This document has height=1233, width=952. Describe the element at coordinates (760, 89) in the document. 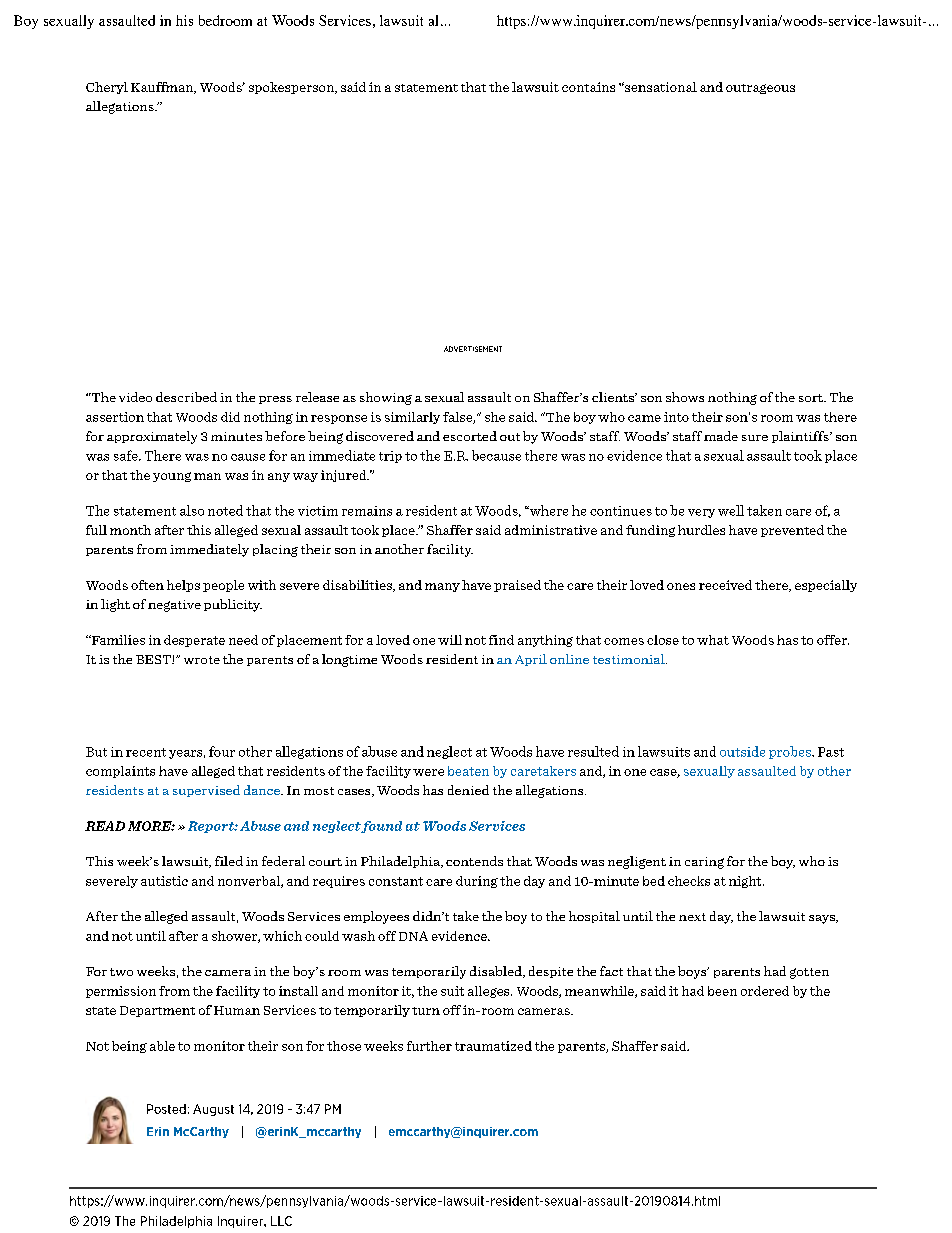

I see `outrageous` at that location.
